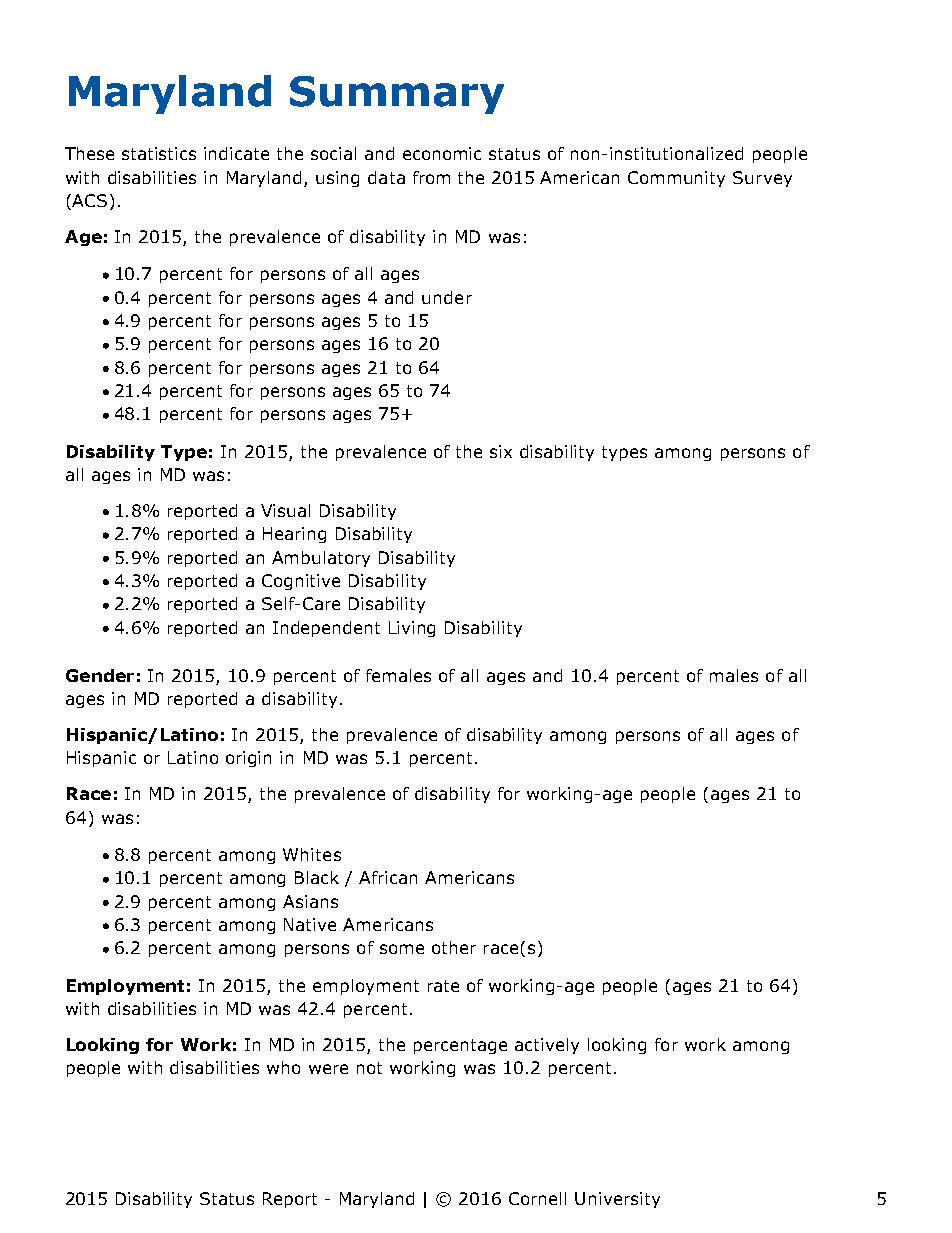  What do you see at coordinates (447, 297) in the screenshot?
I see `under` at bounding box center [447, 297].
